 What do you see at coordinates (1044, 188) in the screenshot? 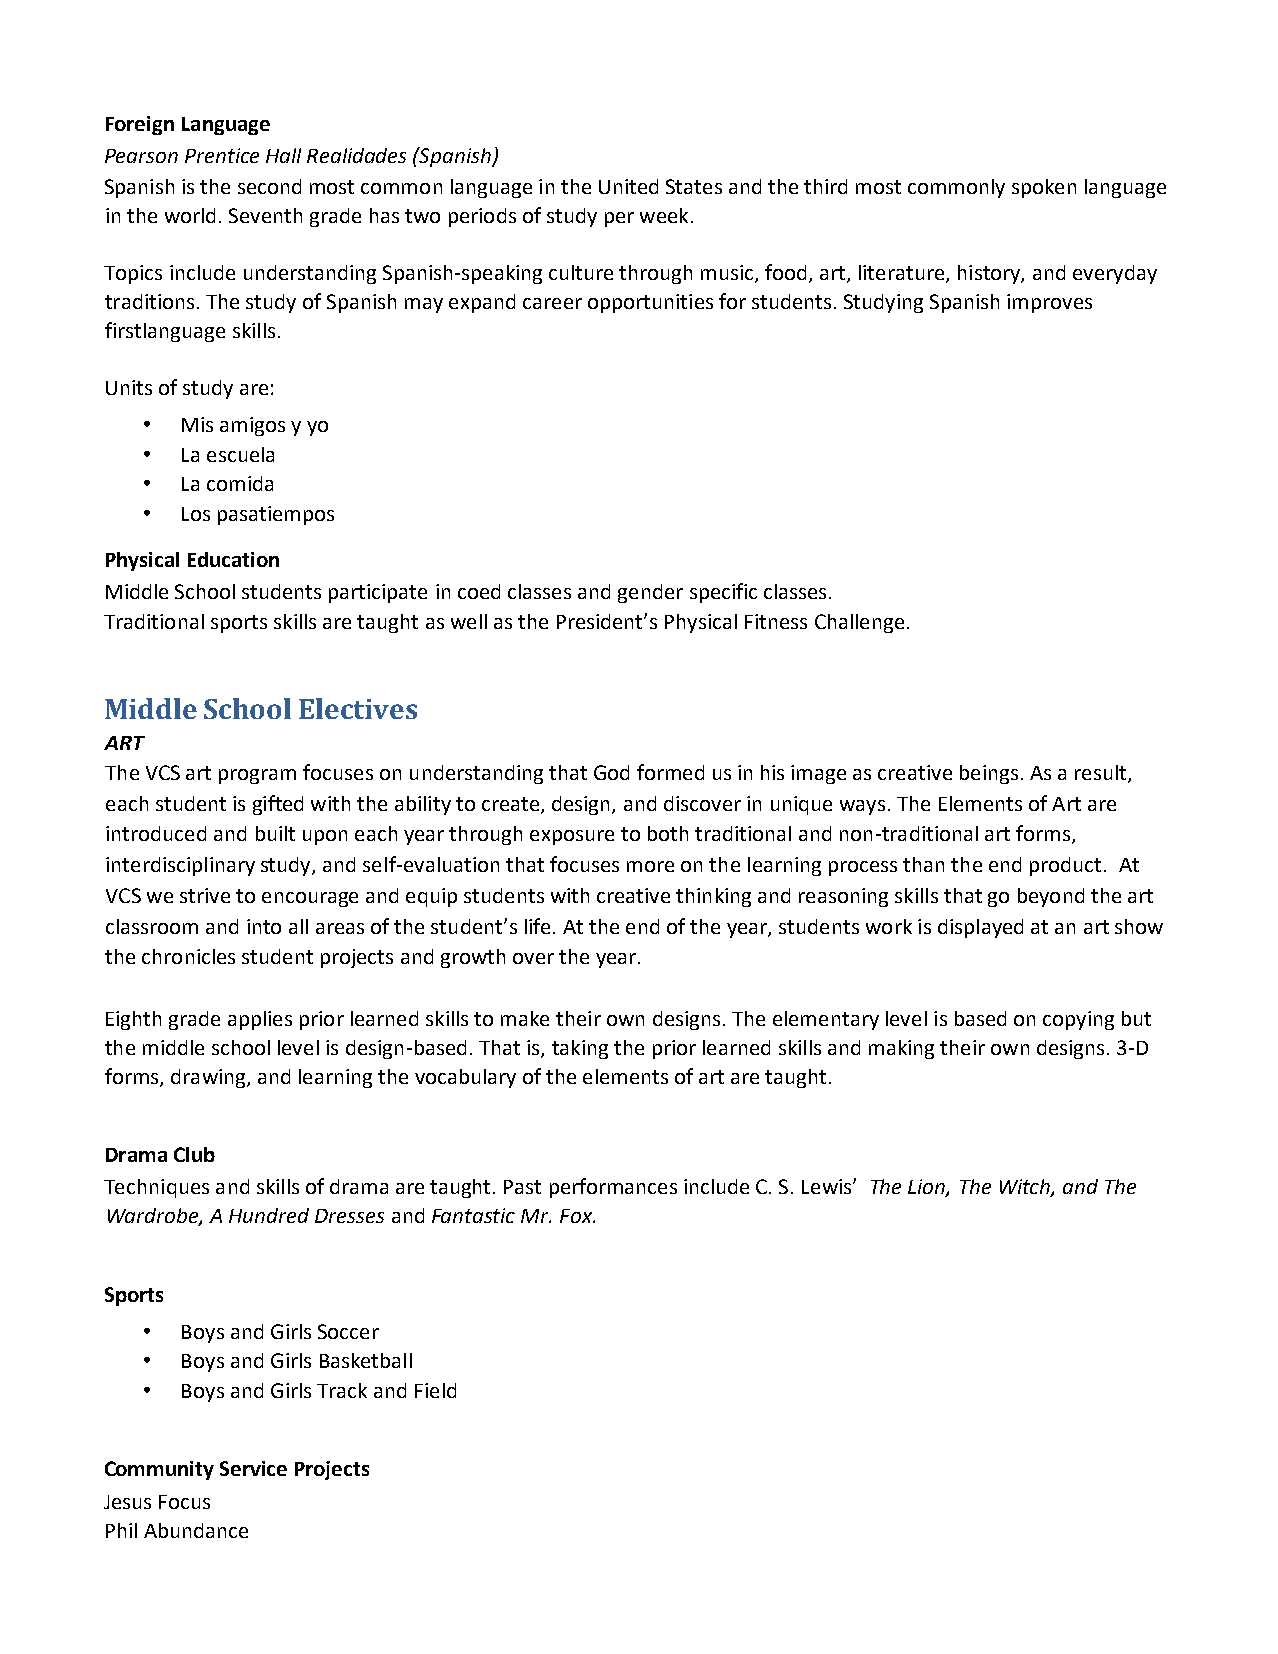
I see `spoken` at bounding box center [1044, 188].
